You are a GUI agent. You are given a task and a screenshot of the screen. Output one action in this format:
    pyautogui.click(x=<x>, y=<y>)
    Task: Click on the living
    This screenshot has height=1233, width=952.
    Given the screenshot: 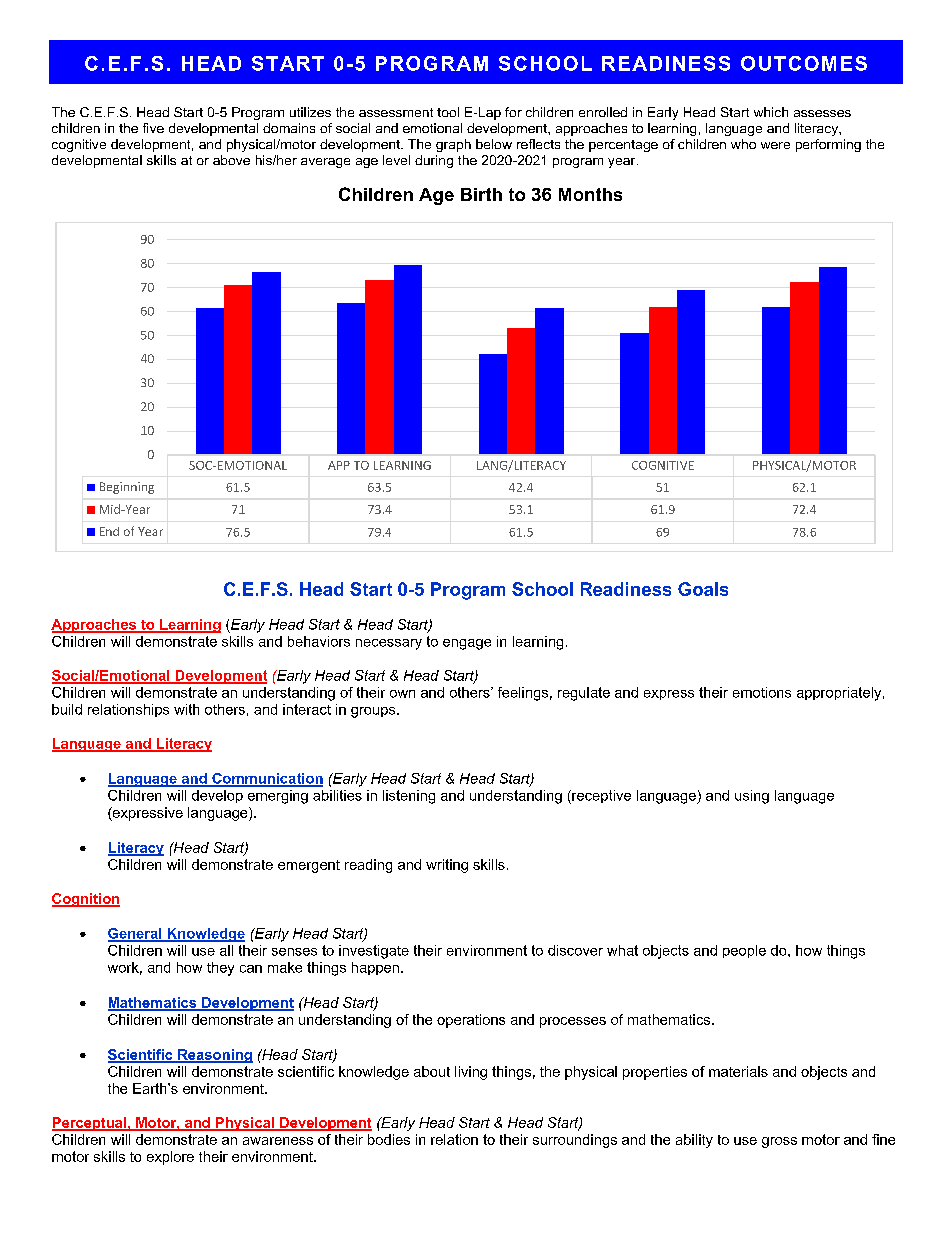 What is the action you would take?
    pyautogui.click(x=471, y=1073)
